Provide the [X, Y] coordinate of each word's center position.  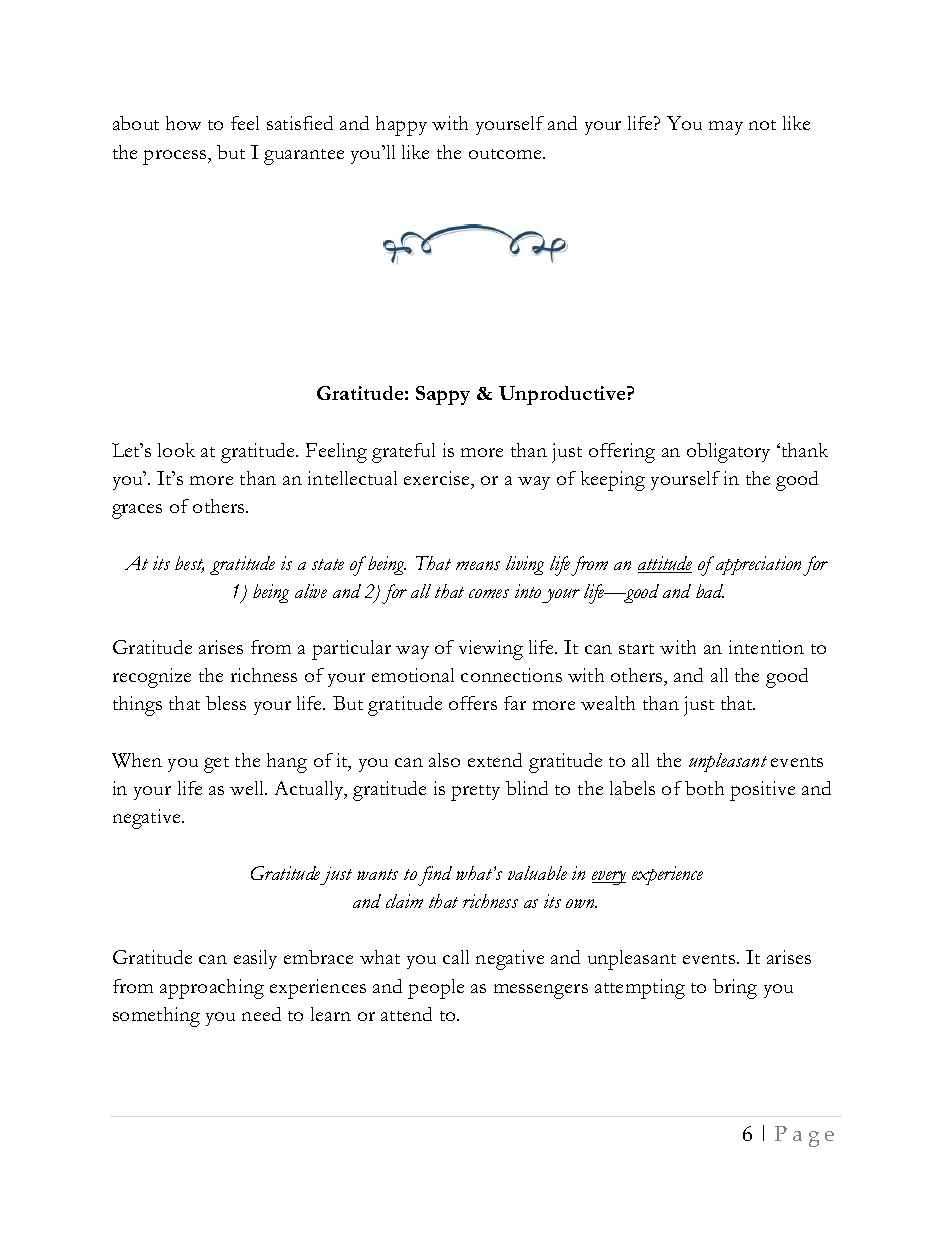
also [444, 760]
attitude [665, 564]
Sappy [443, 395]
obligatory [728, 453]
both [704, 788]
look [176, 450]
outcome [506, 154]
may [726, 128]
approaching [212, 989]
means [478, 565]
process [176, 157]
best [189, 564]
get [216, 765]
